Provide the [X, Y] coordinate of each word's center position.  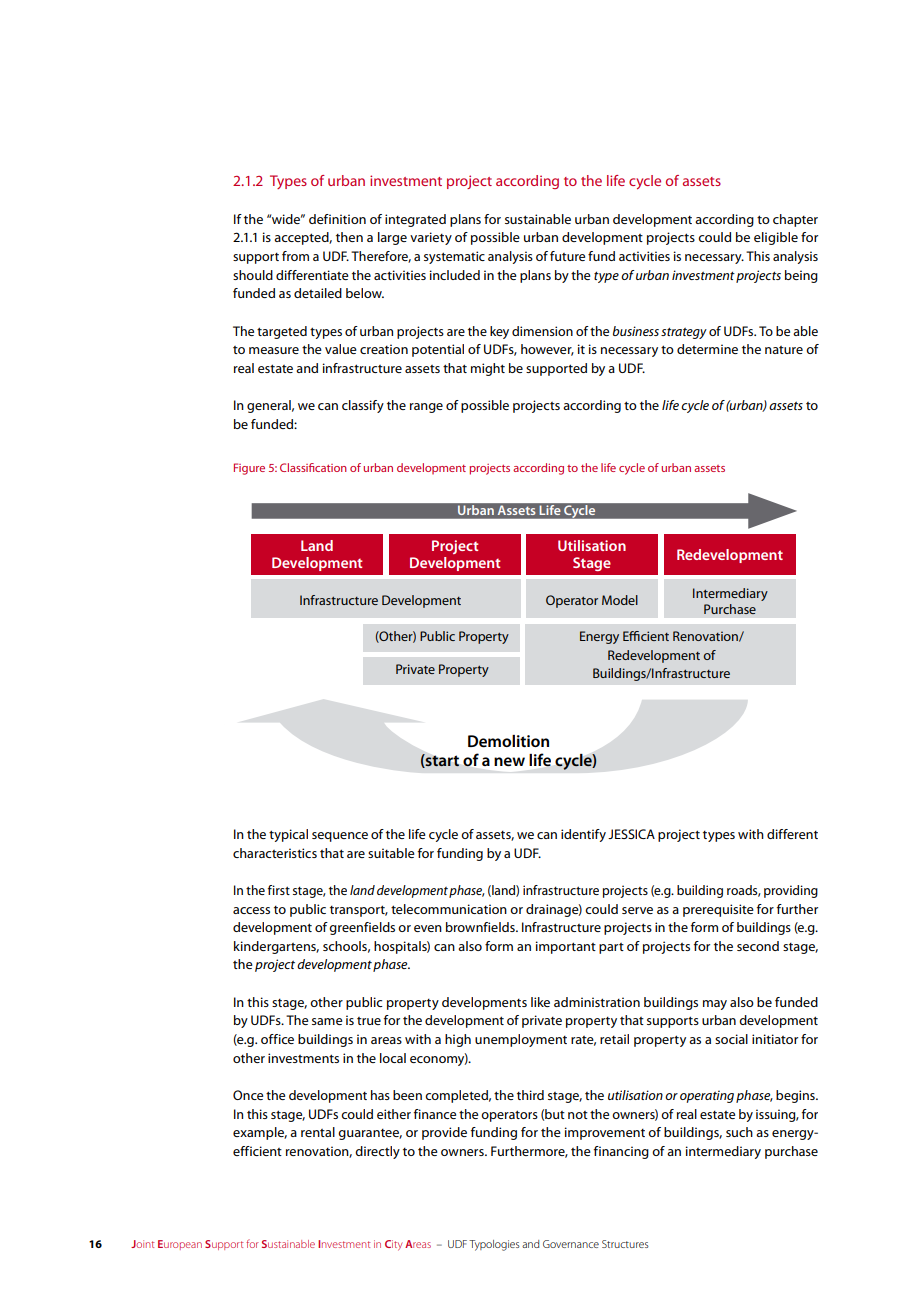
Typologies [494, 1245]
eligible [776, 238]
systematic [454, 257]
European [180, 1245]
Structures [625, 1244]
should [253, 275]
